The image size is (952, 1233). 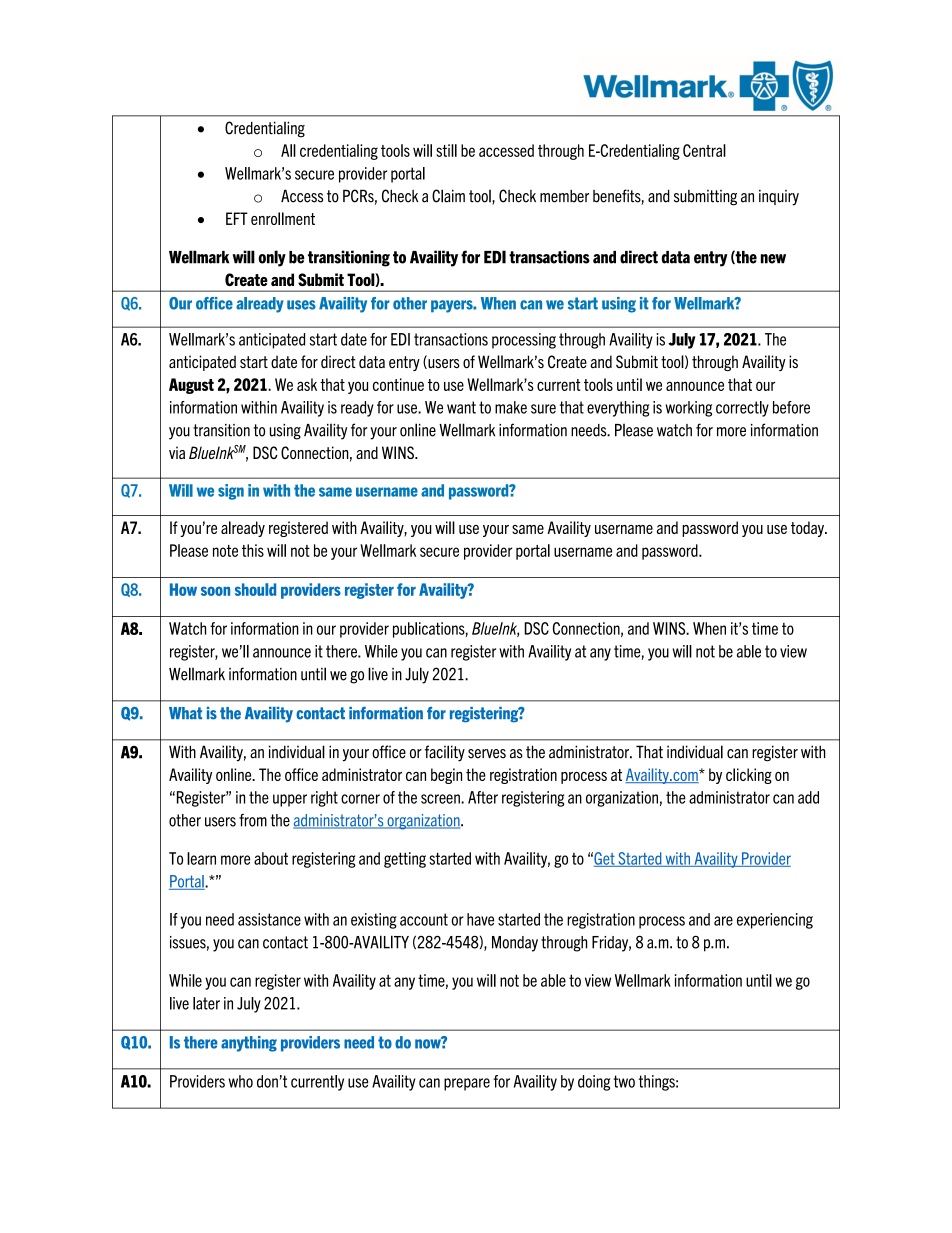 I want to click on anything, so click(x=249, y=1044).
